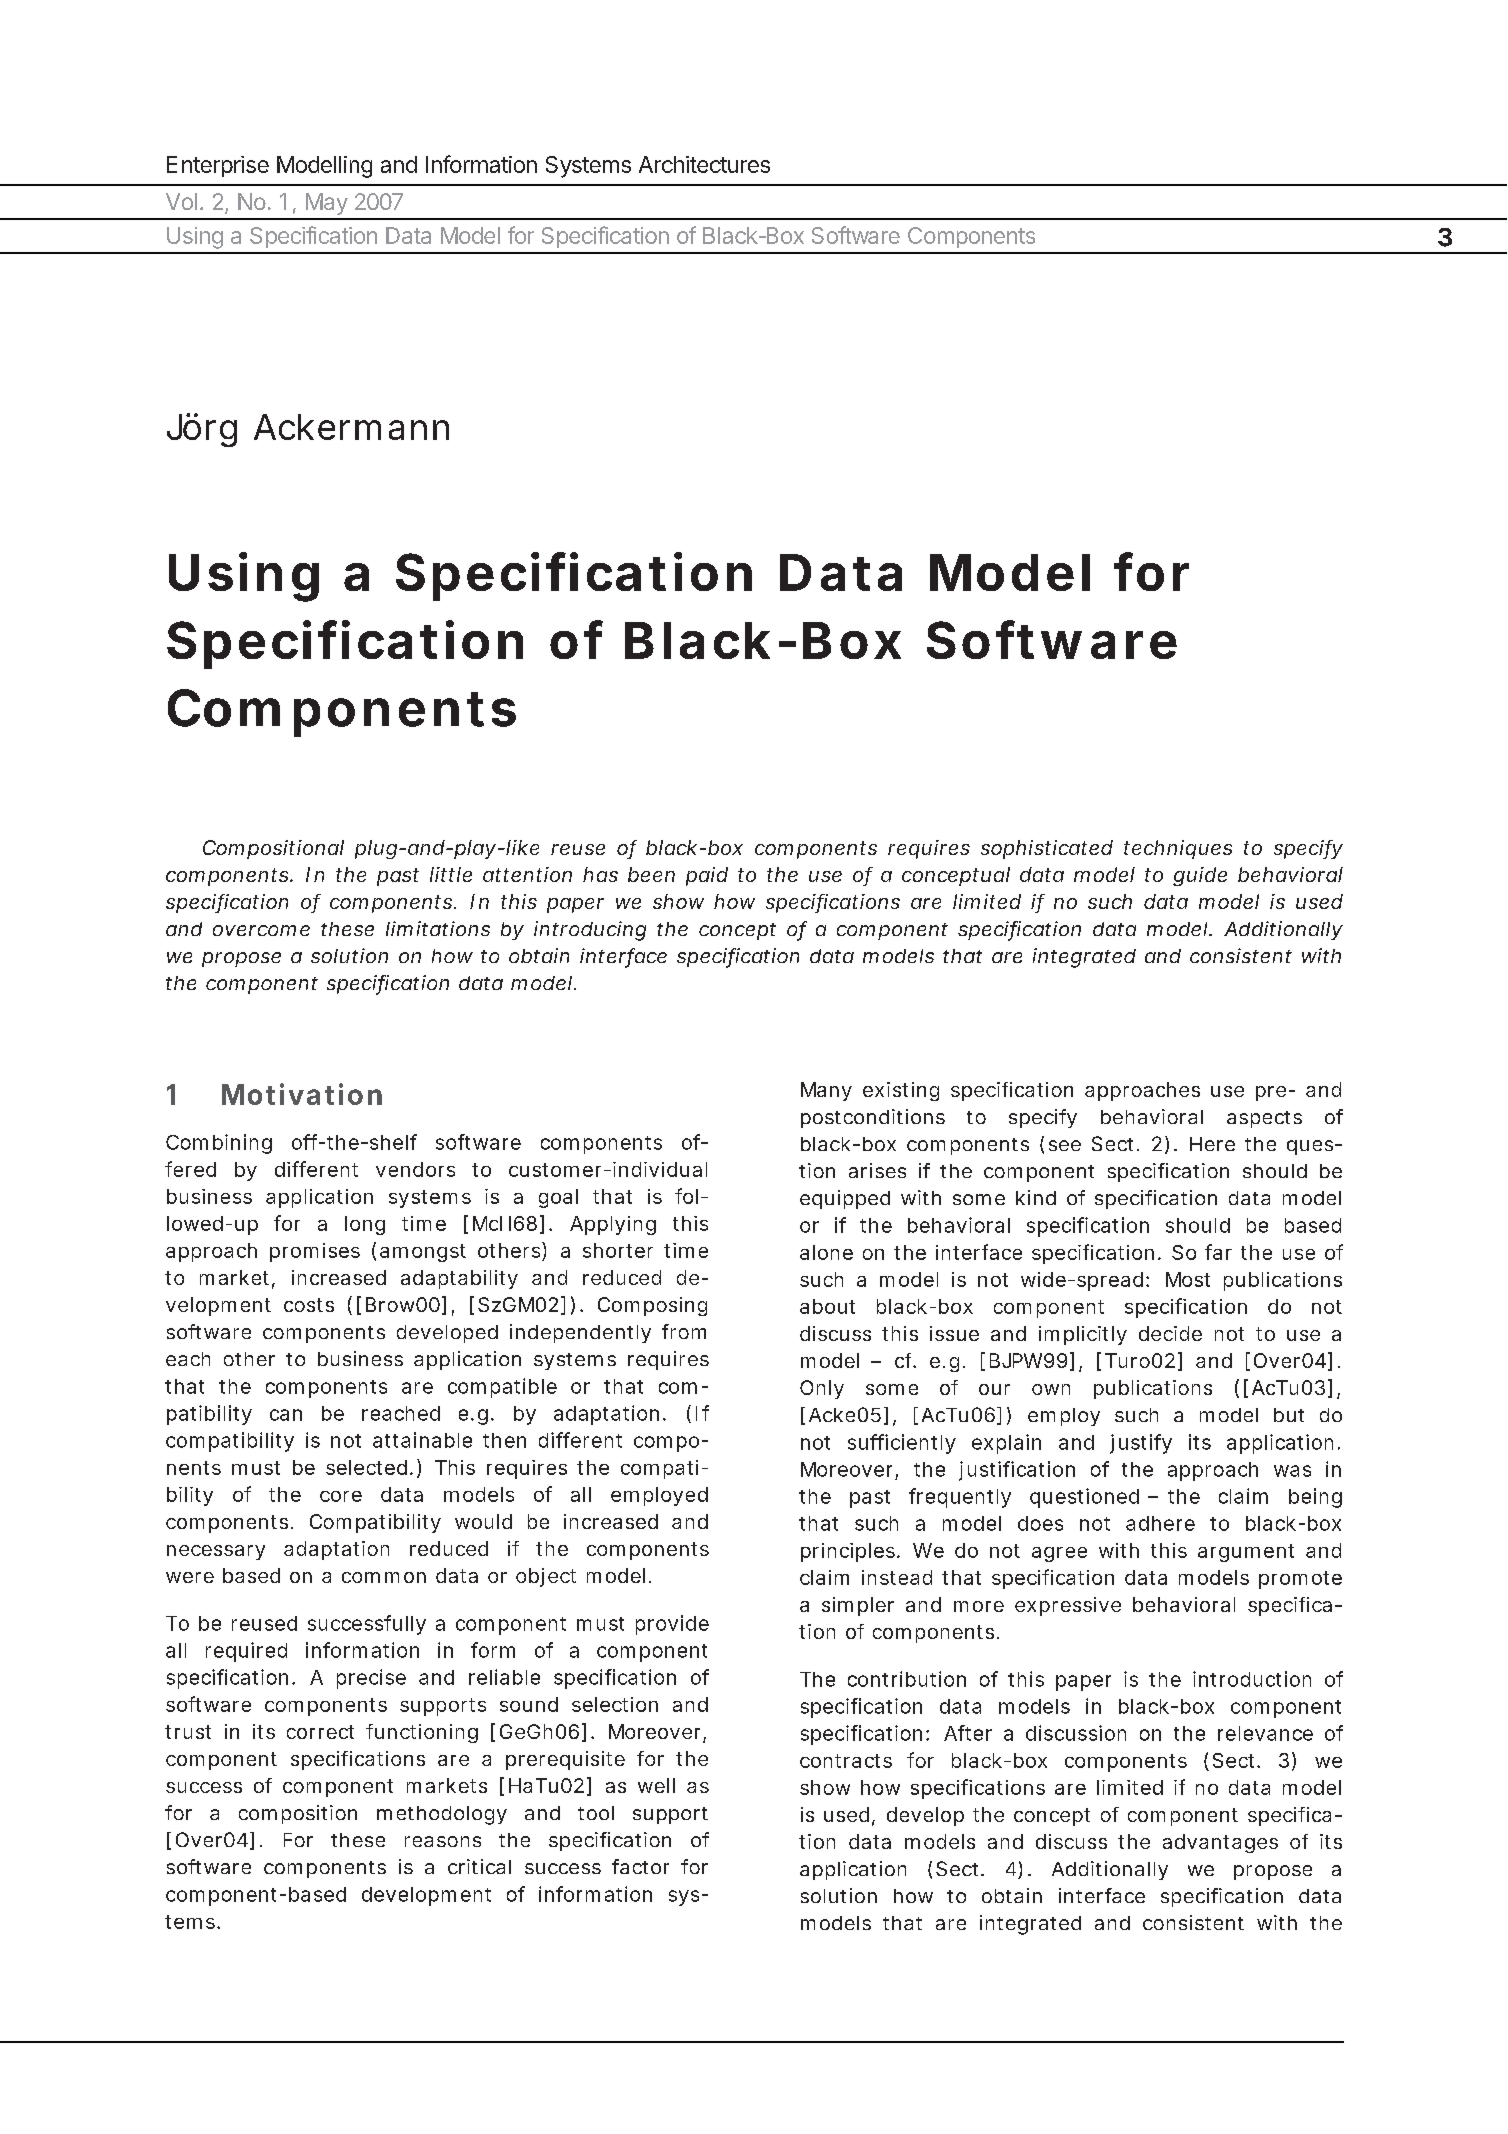 This screenshot has height=2134, width=1508. Describe the element at coordinates (320, 1732) in the screenshot. I see `correct` at that location.
